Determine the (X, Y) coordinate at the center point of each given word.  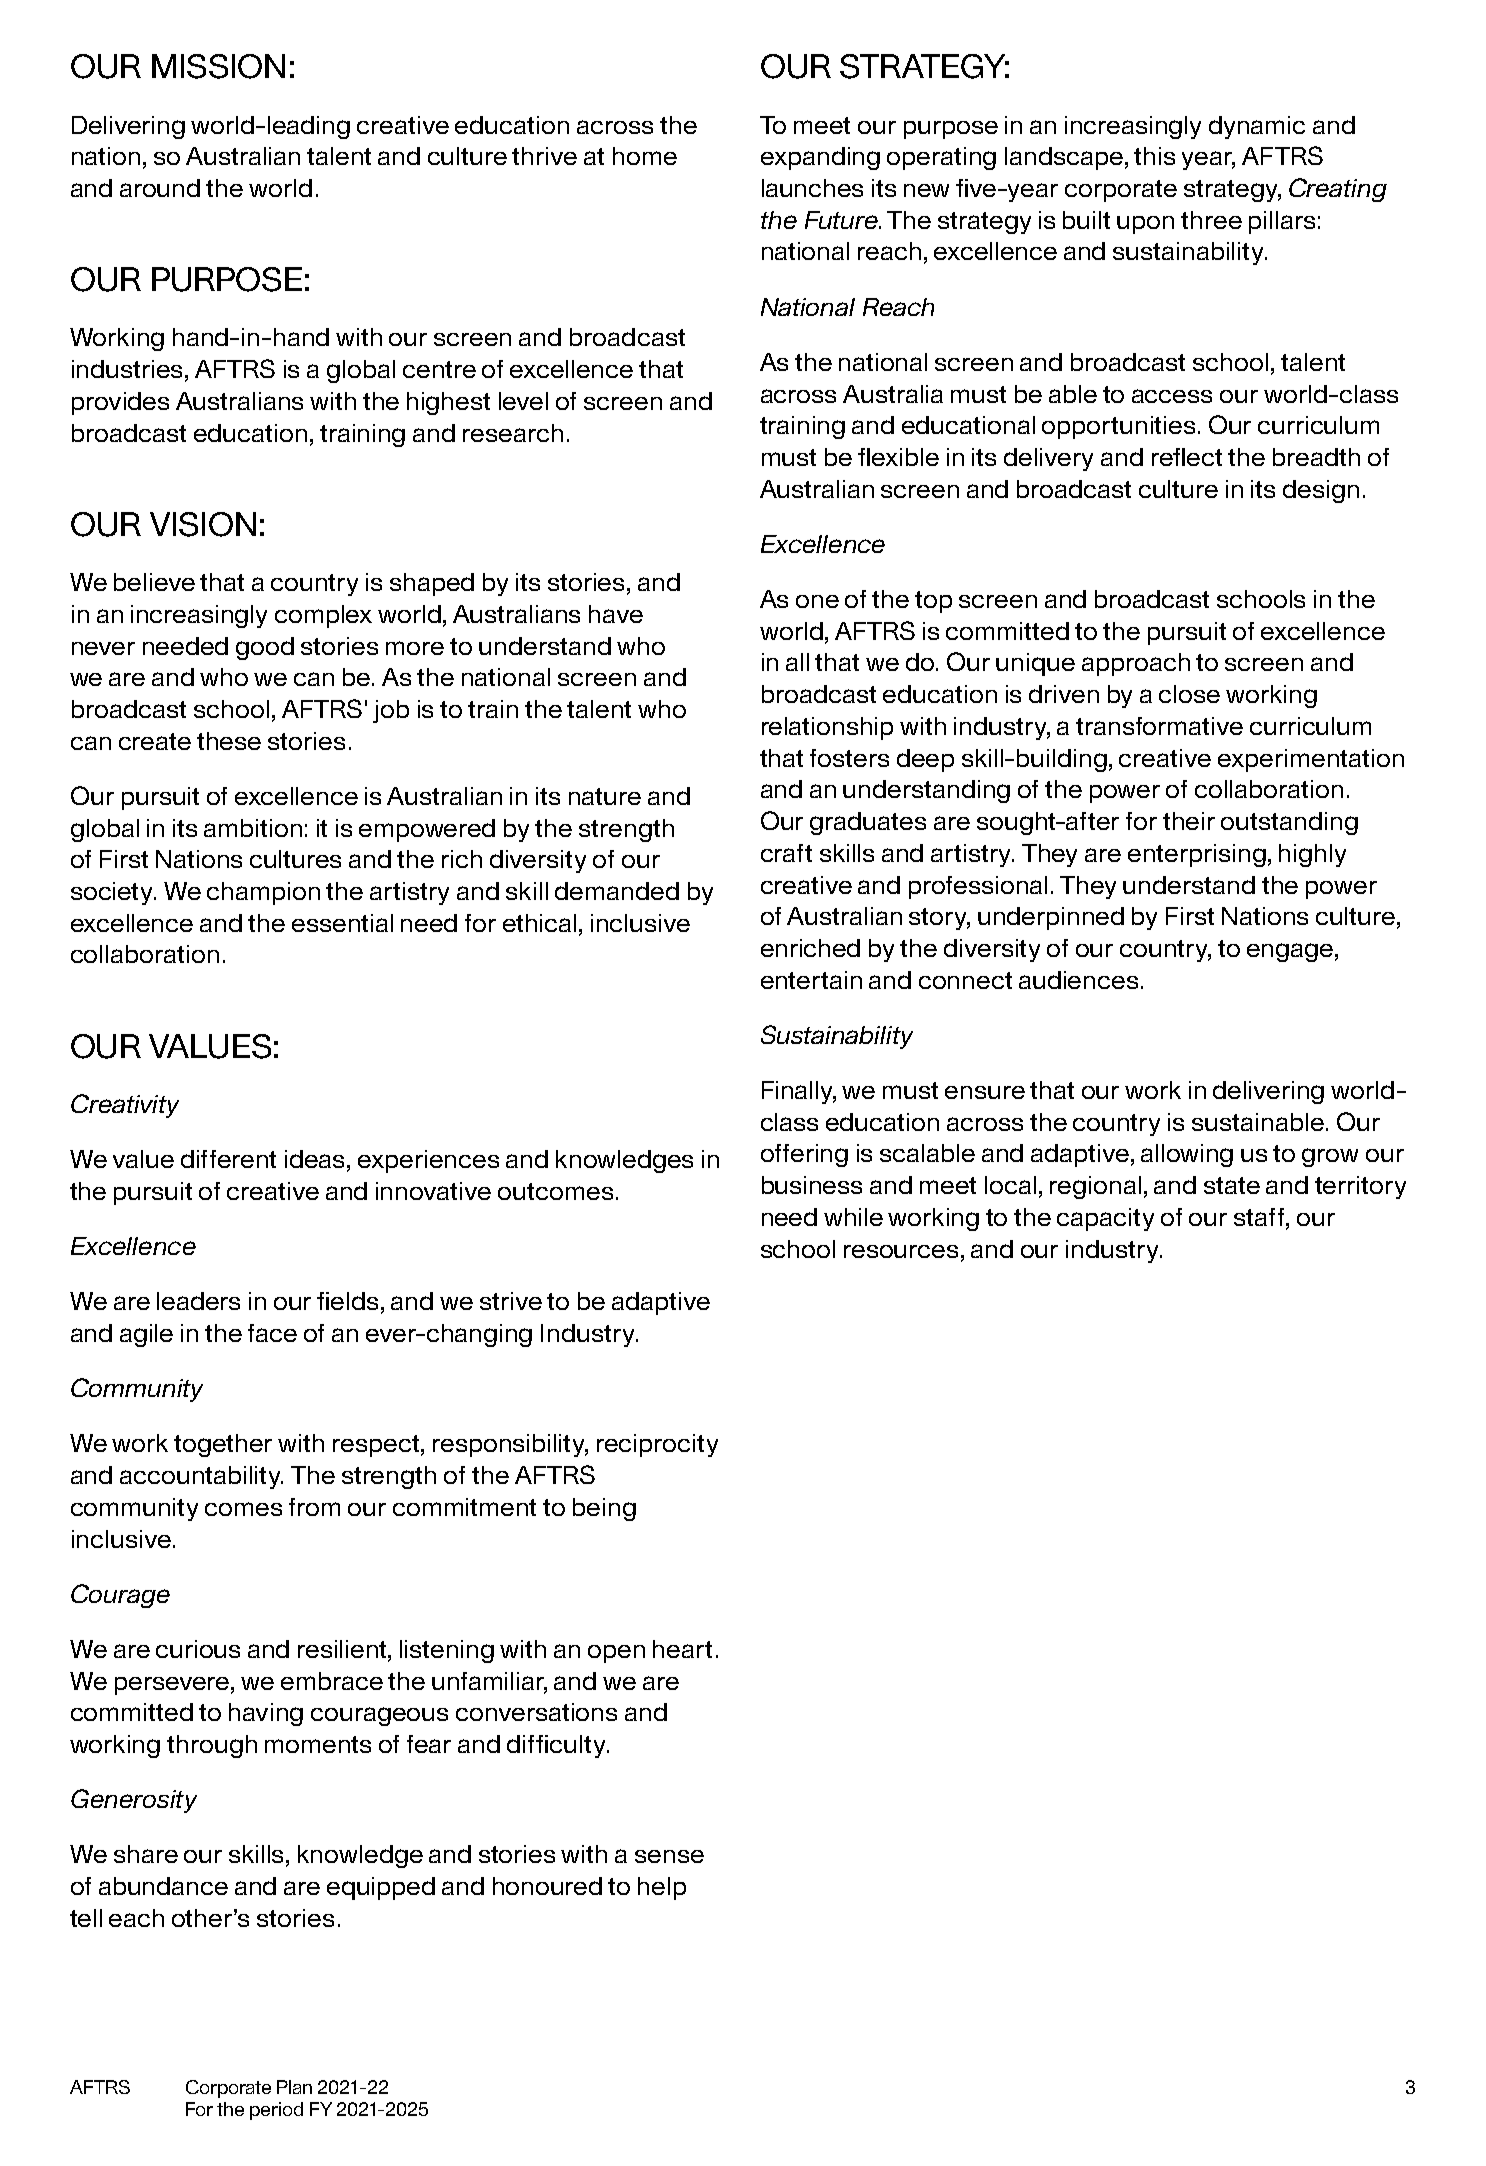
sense (669, 1856)
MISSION (218, 66)
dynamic (1257, 127)
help (662, 1888)
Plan (294, 2087)
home (645, 156)
